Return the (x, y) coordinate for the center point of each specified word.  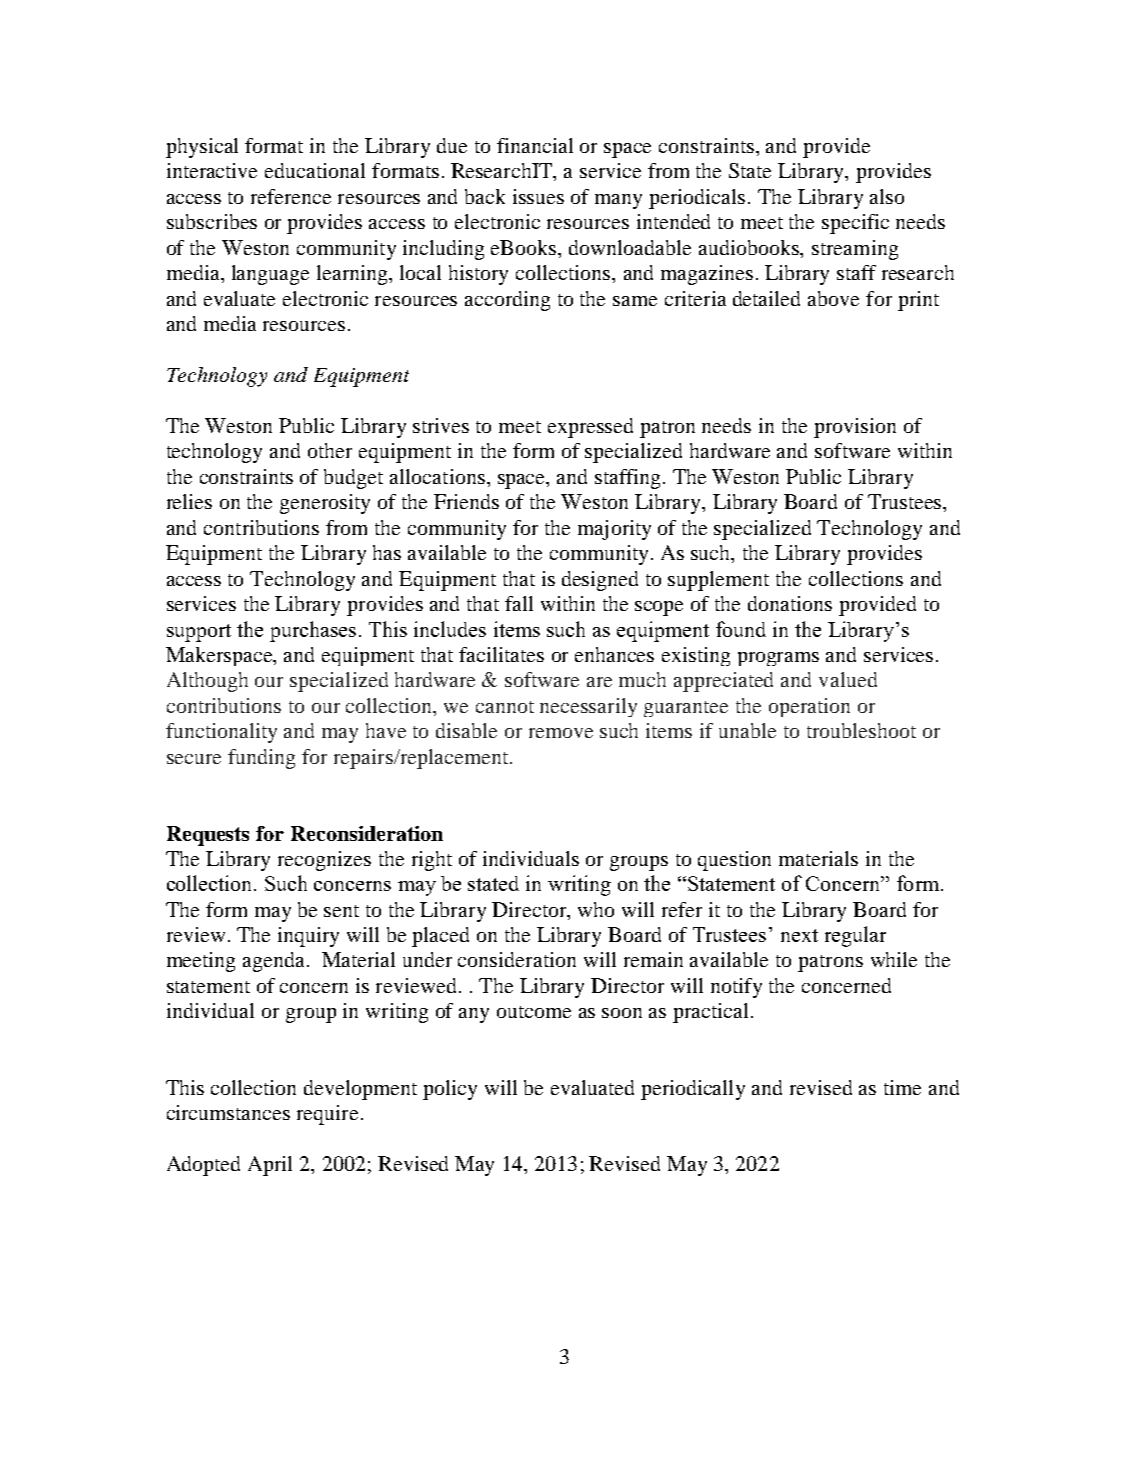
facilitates (501, 654)
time (902, 1087)
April (270, 1166)
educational (315, 170)
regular (855, 936)
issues (538, 196)
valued (848, 679)
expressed (590, 428)
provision (855, 428)
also (887, 196)
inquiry (308, 937)
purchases (313, 631)
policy (450, 1090)
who (596, 909)
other (330, 450)
